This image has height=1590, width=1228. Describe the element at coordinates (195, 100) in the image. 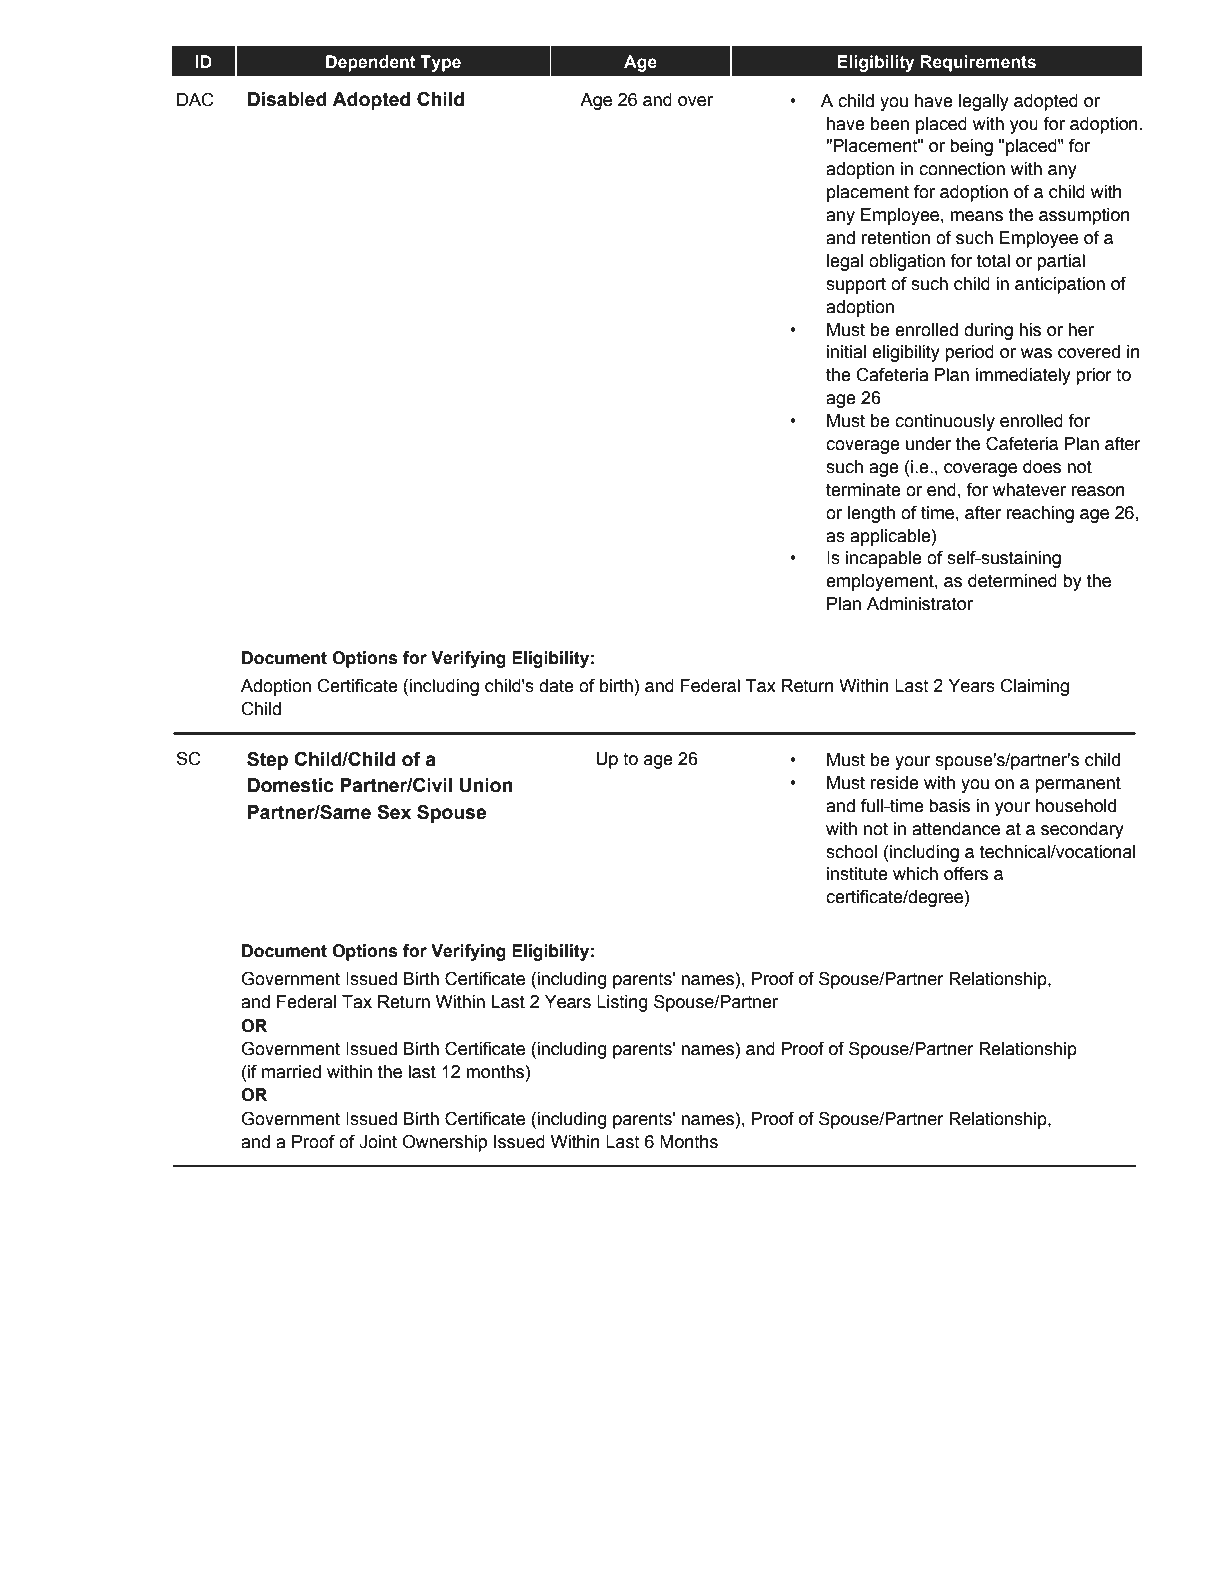

I see `DAC` at that location.
